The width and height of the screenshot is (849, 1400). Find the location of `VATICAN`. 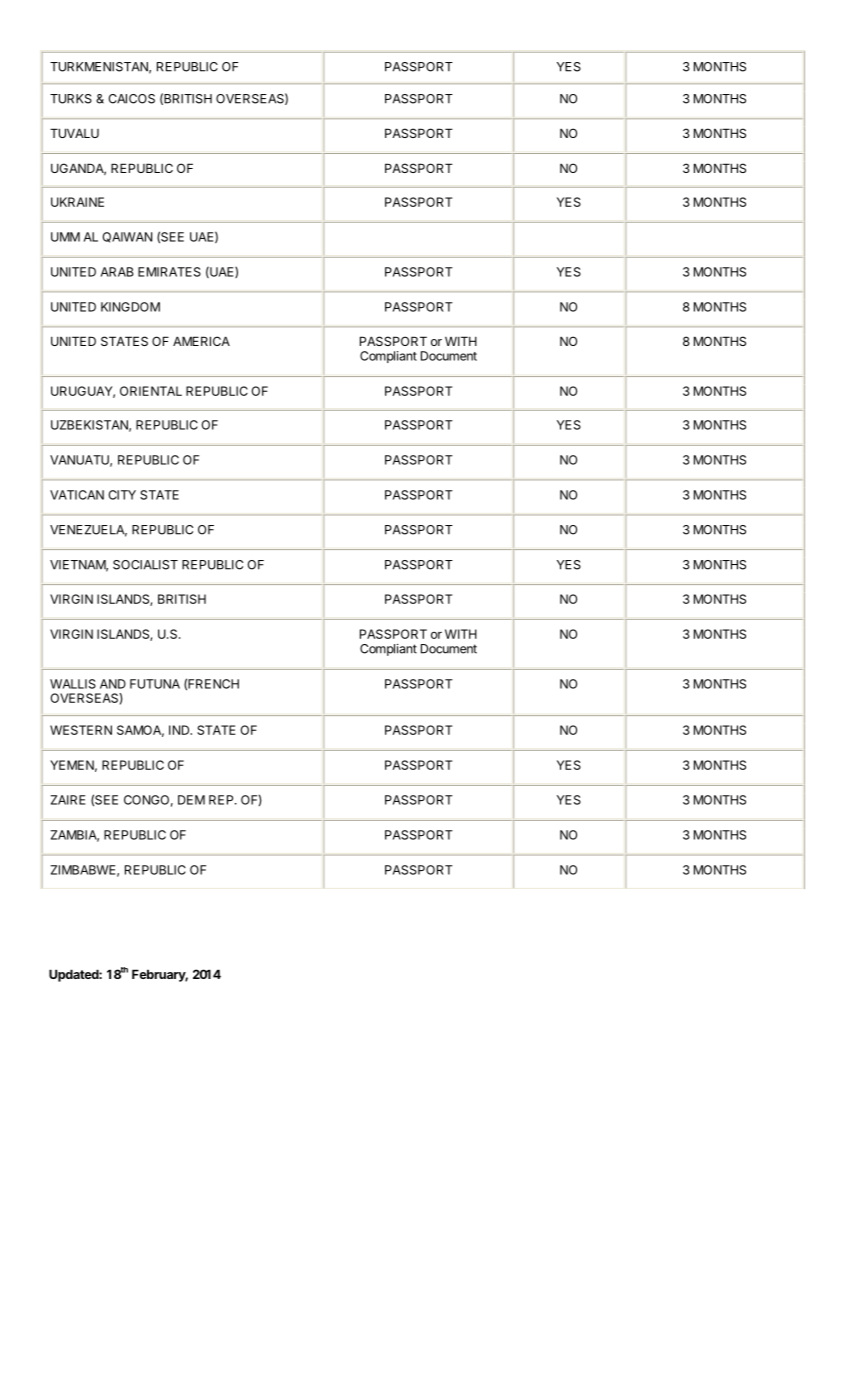

VATICAN is located at coordinates (77, 495).
